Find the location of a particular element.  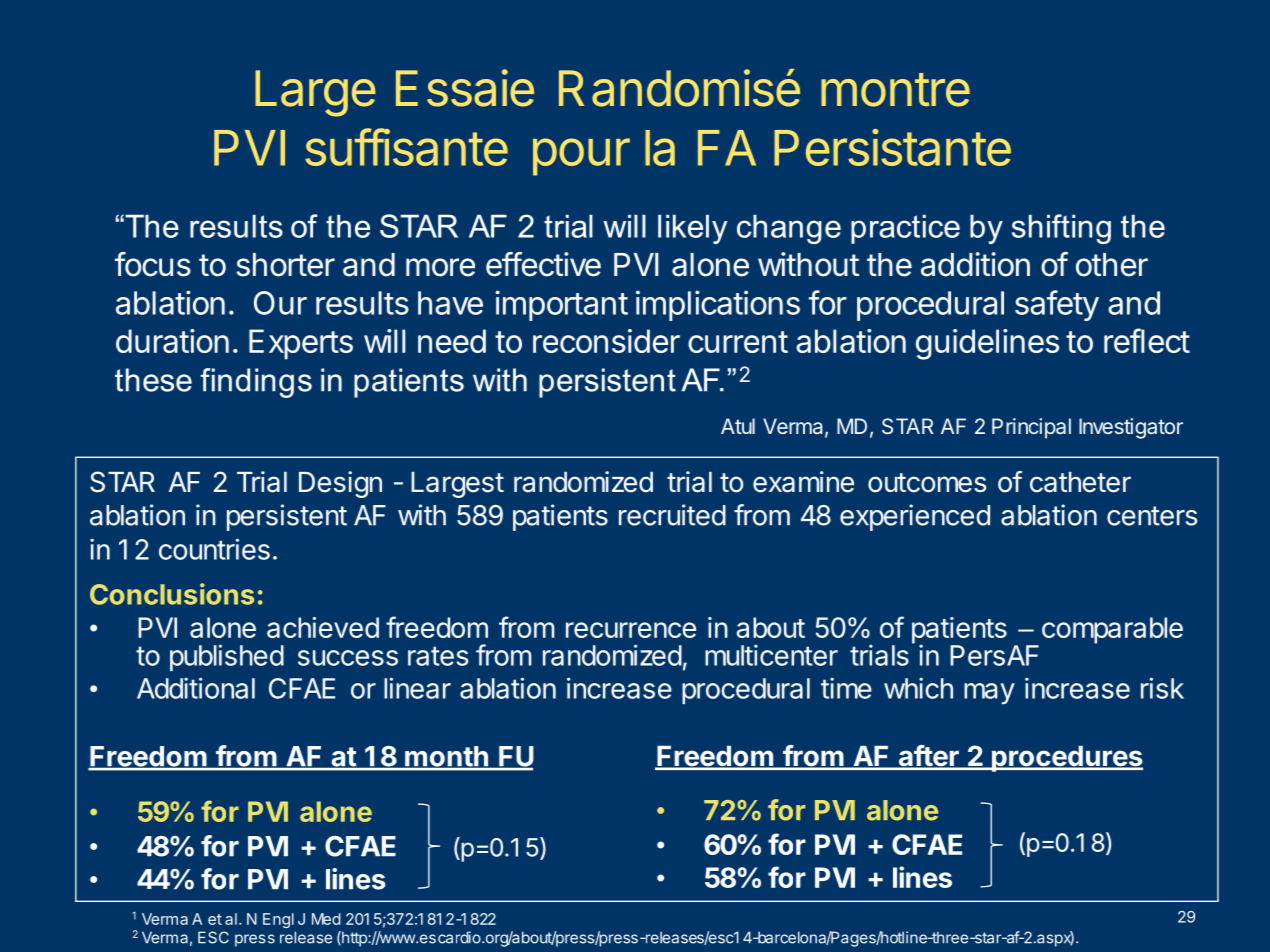

shifting is located at coordinates (1061, 229).
